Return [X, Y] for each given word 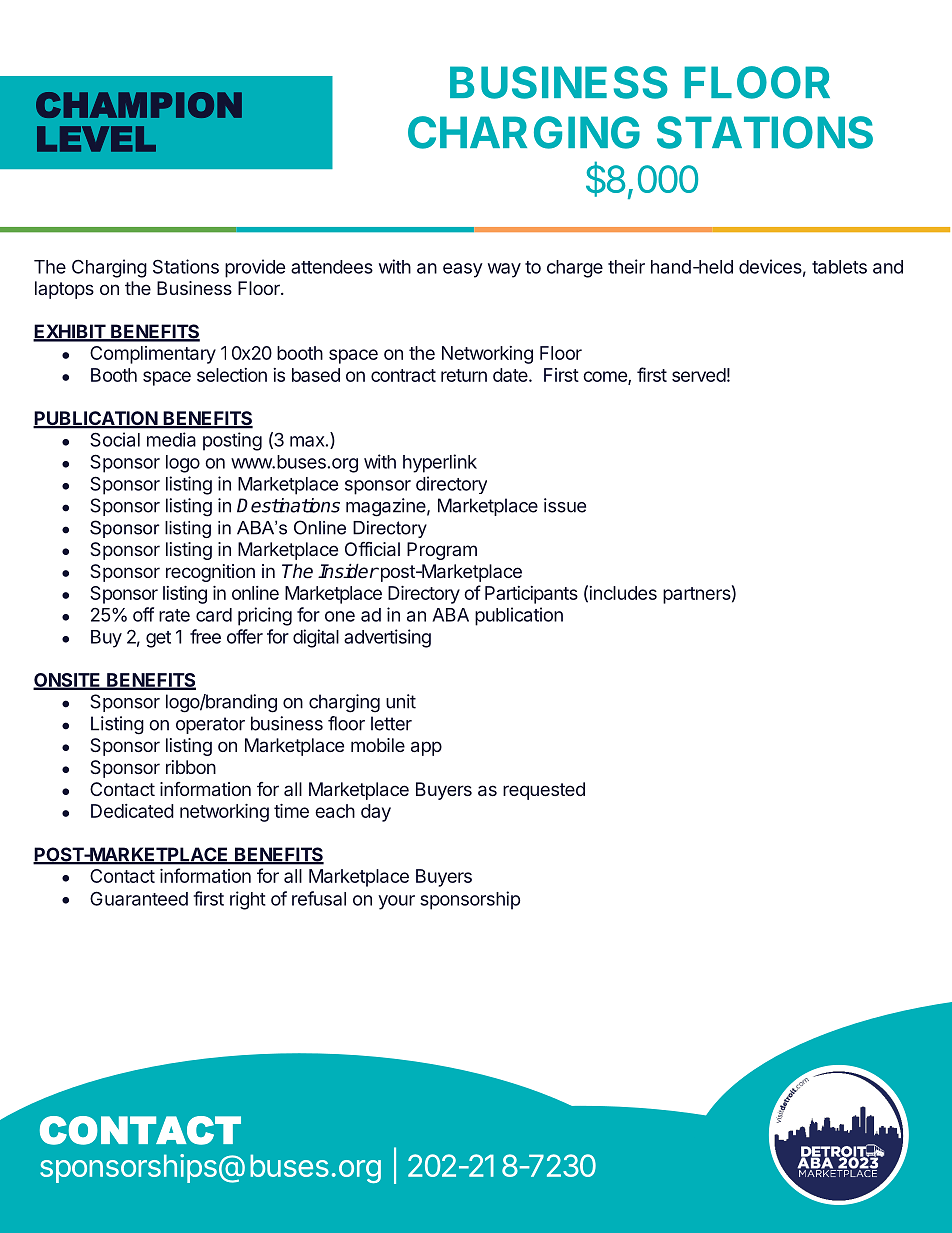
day [376, 813]
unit [401, 701]
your [396, 902]
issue [565, 505]
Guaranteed [139, 898]
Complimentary [153, 355]
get [158, 639]
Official [372, 549]
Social [115, 439]
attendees [332, 267]
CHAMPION [139, 105]
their [626, 266]
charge [575, 269]
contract [403, 375]
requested [544, 791]
